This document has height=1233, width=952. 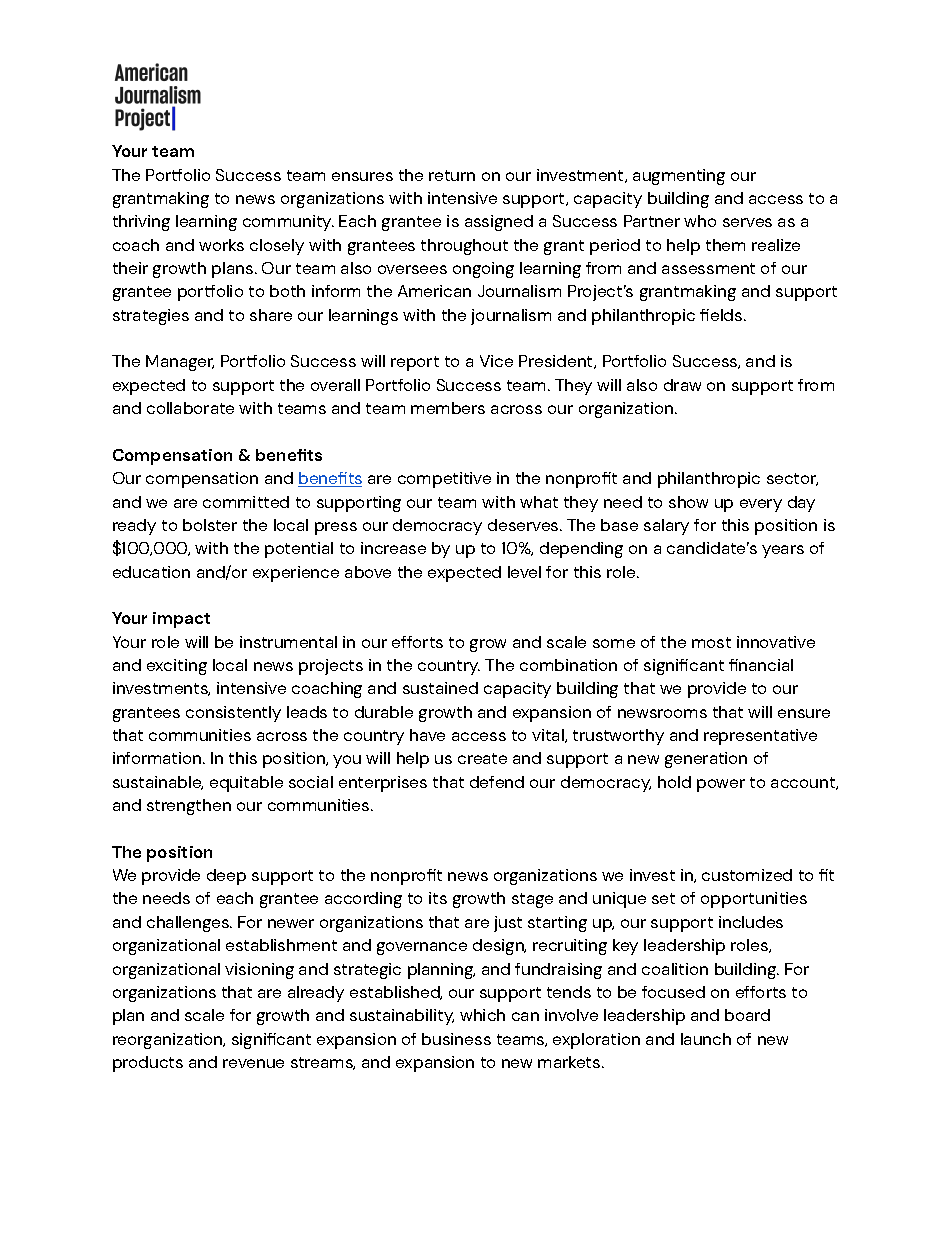 I want to click on most, so click(x=711, y=642).
